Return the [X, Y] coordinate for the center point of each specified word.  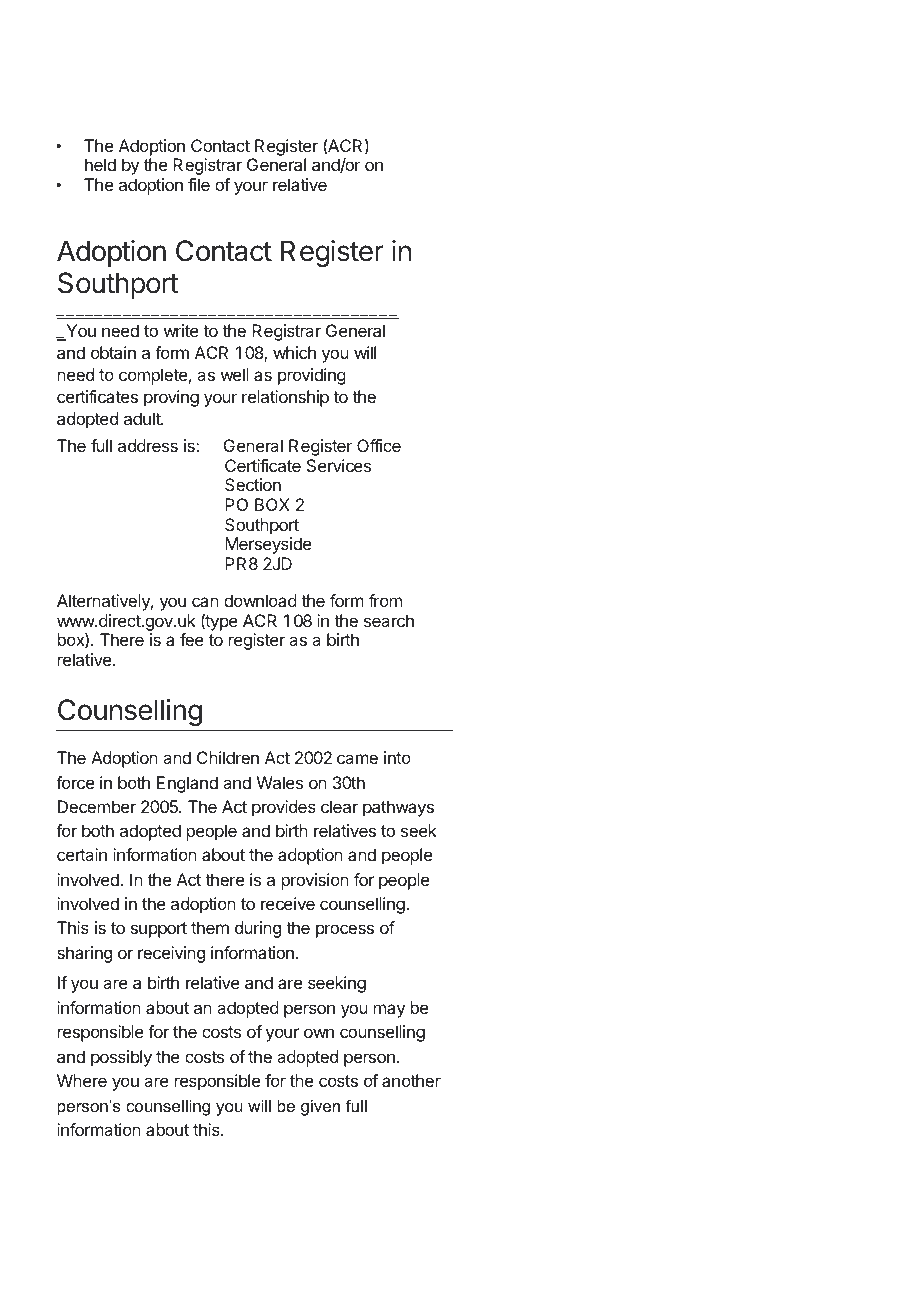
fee [192, 639]
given [320, 1107]
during [258, 929]
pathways [398, 808]
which [294, 352]
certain [82, 854]
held [100, 164]
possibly [121, 1058]
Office [379, 445]
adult [143, 418]
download [260, 600]
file [199, 184]
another [411, 1080]
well [235, 374]
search [389, 620]
